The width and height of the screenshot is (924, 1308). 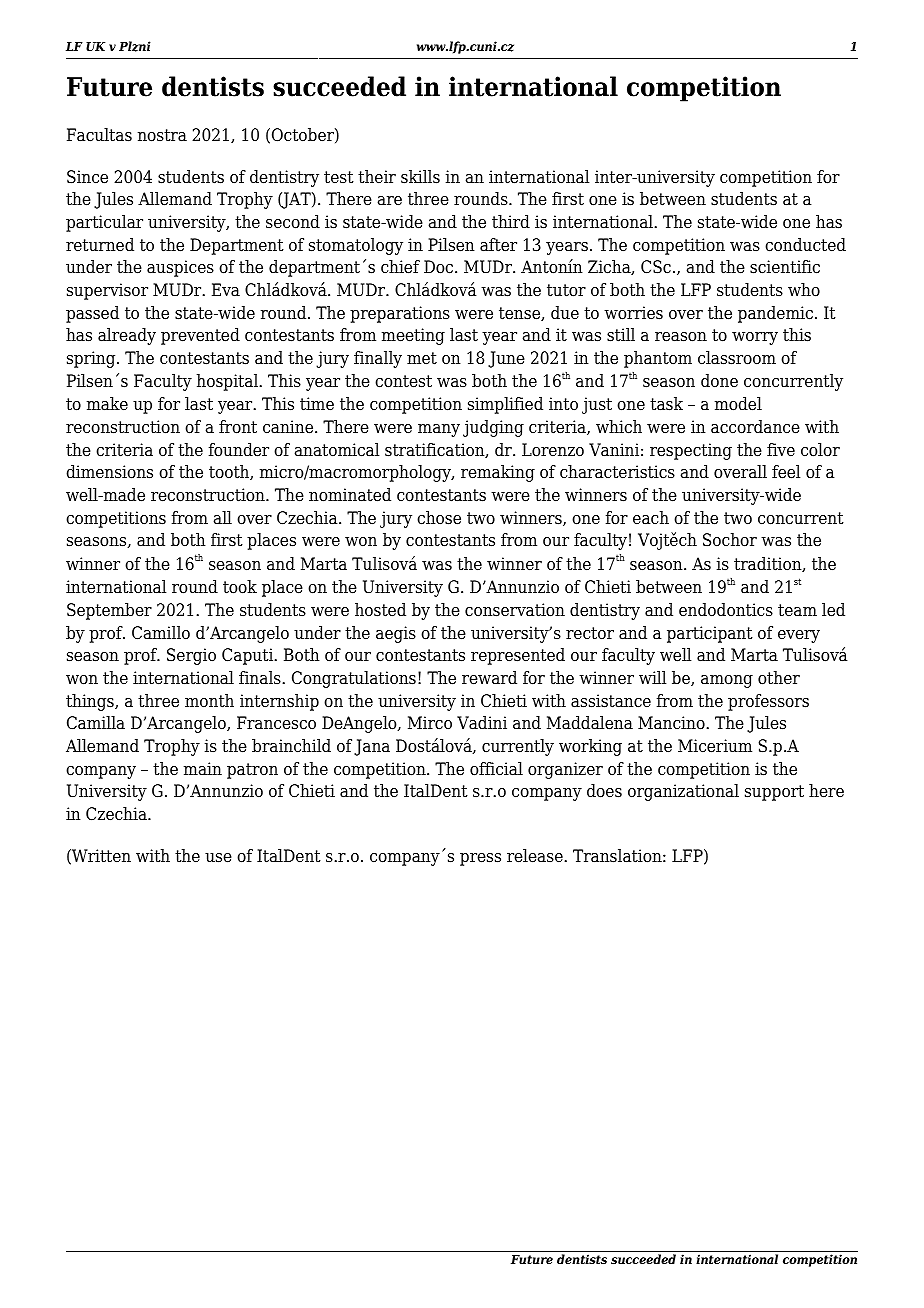 What do you see at coordinates (480, 859) in the screenshot?
I see `press` at bounding box center [480, 859].
